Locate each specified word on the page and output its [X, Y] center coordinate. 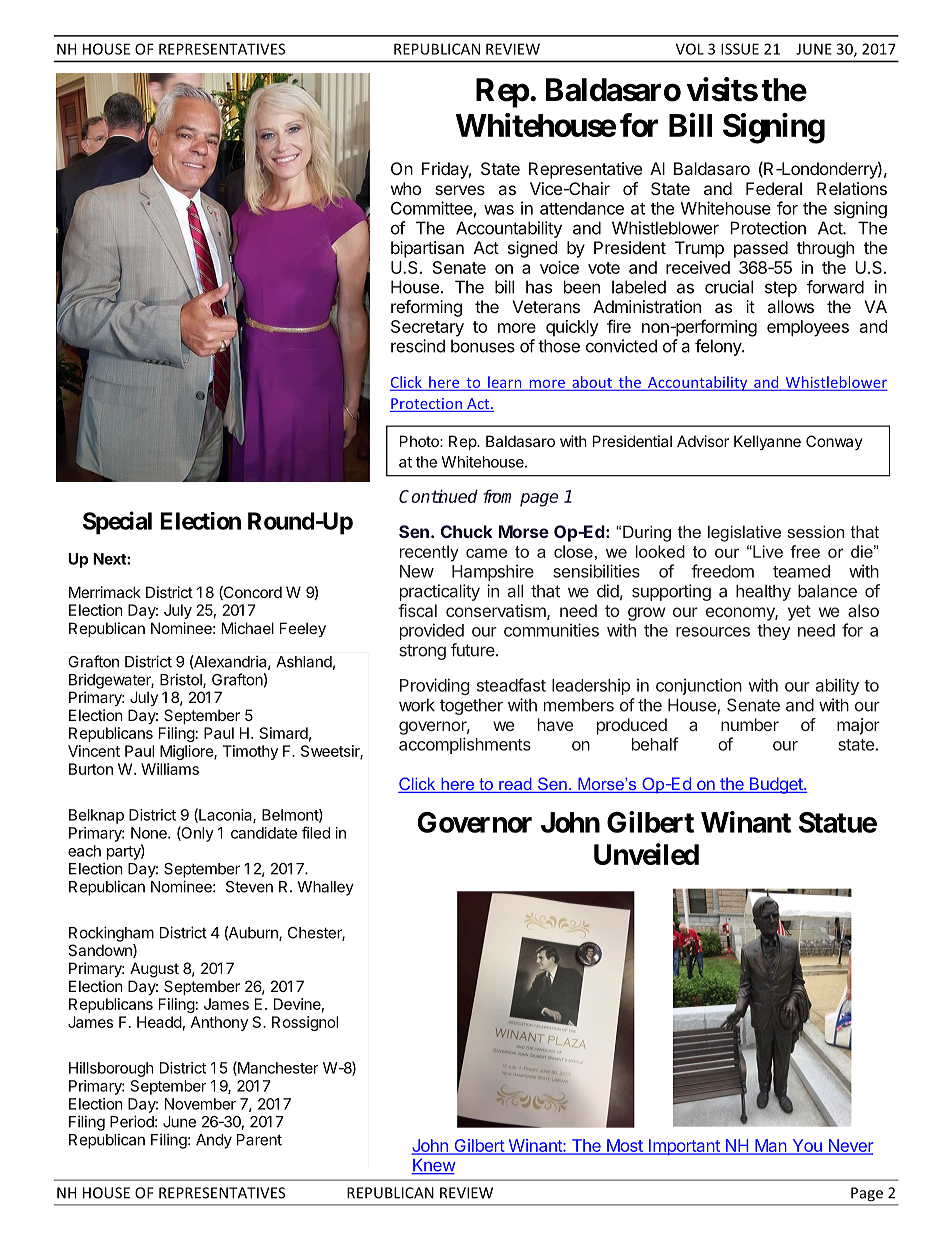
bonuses [483, 346]
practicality [440, 592]
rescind [418, 346]
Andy [214, 1141]
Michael [248, 628]
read [515, 785]
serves [460, 190]
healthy [763, 592]
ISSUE [740, 49]
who [406, 188]
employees [808, 328]
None [150, 833]
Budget [776, 785]
